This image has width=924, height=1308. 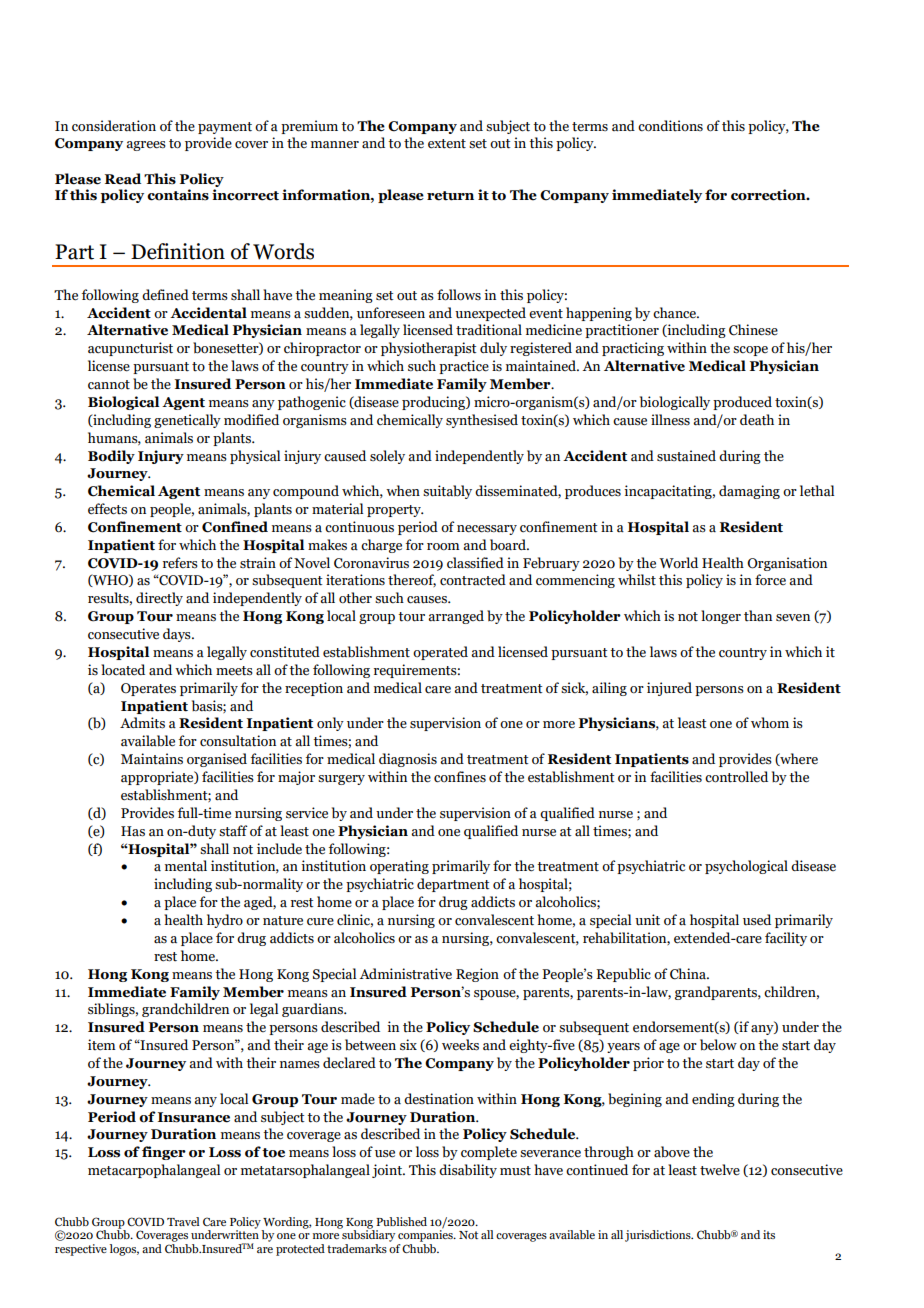 I want to click on conditions, so click(x=670, y=126).
